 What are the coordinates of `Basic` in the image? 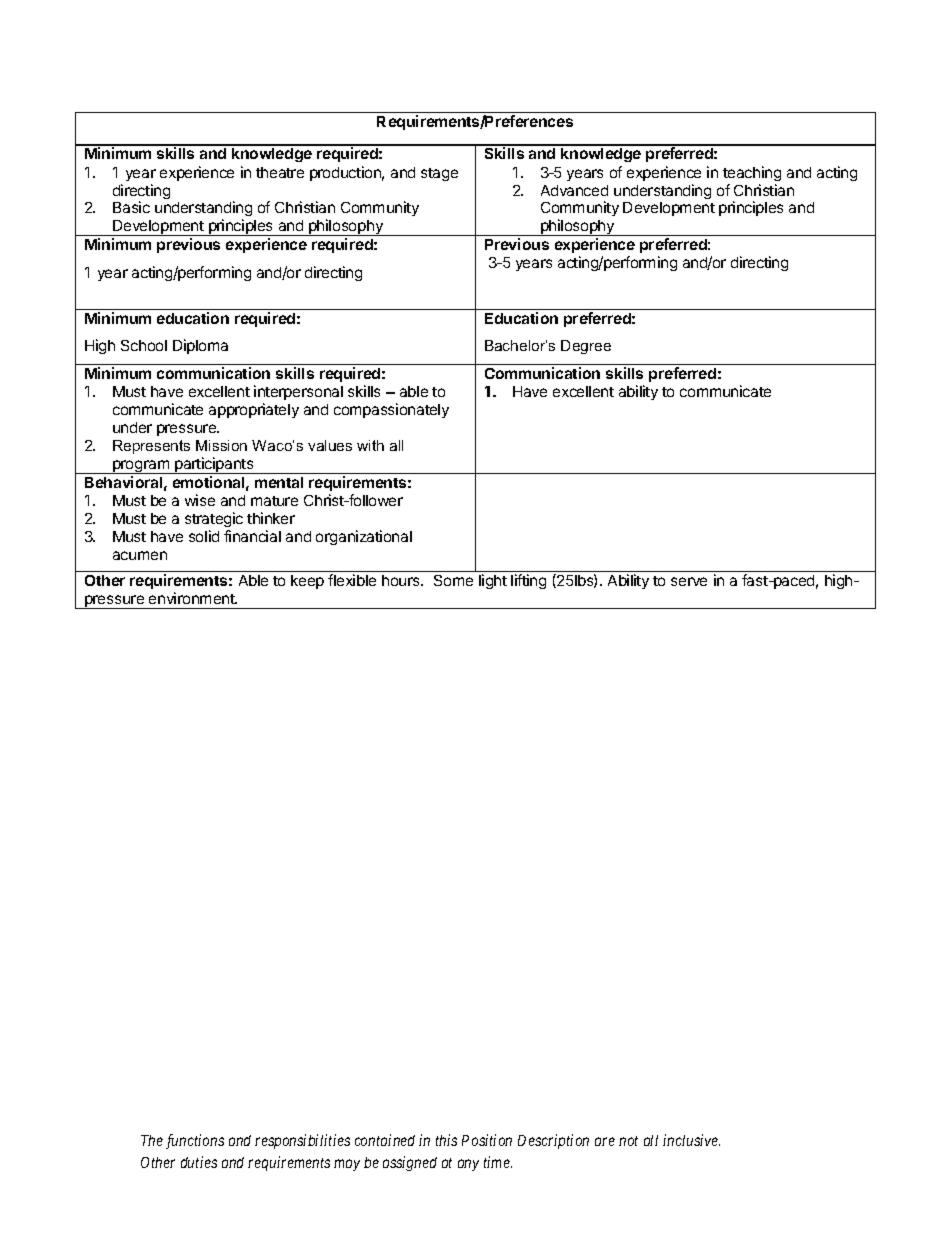 It's located at (131, 207).
